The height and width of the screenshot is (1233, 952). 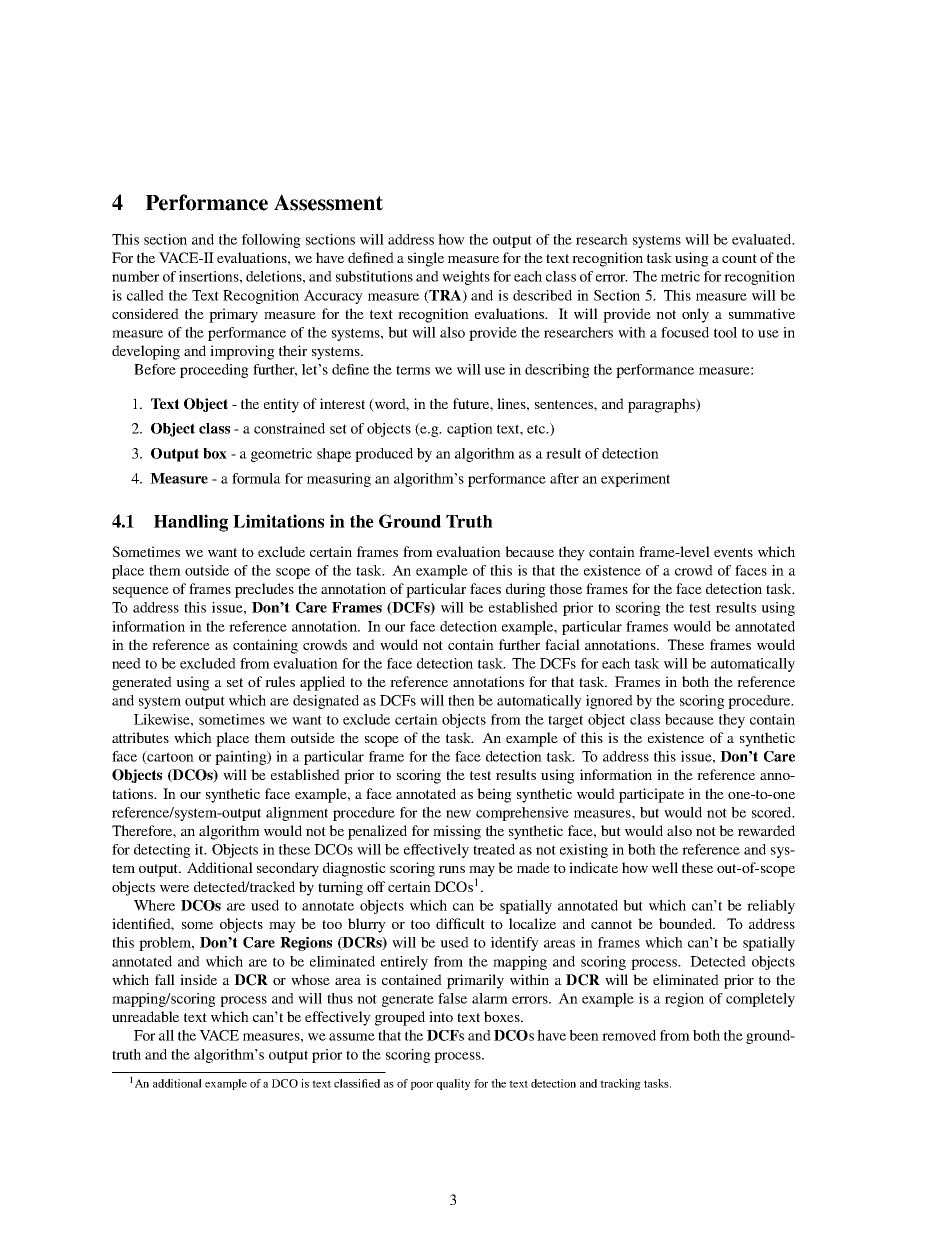 What do you see at coordinates (470, 430) in the screenshot?
I see `caption` at bounding box center [470, 430].
